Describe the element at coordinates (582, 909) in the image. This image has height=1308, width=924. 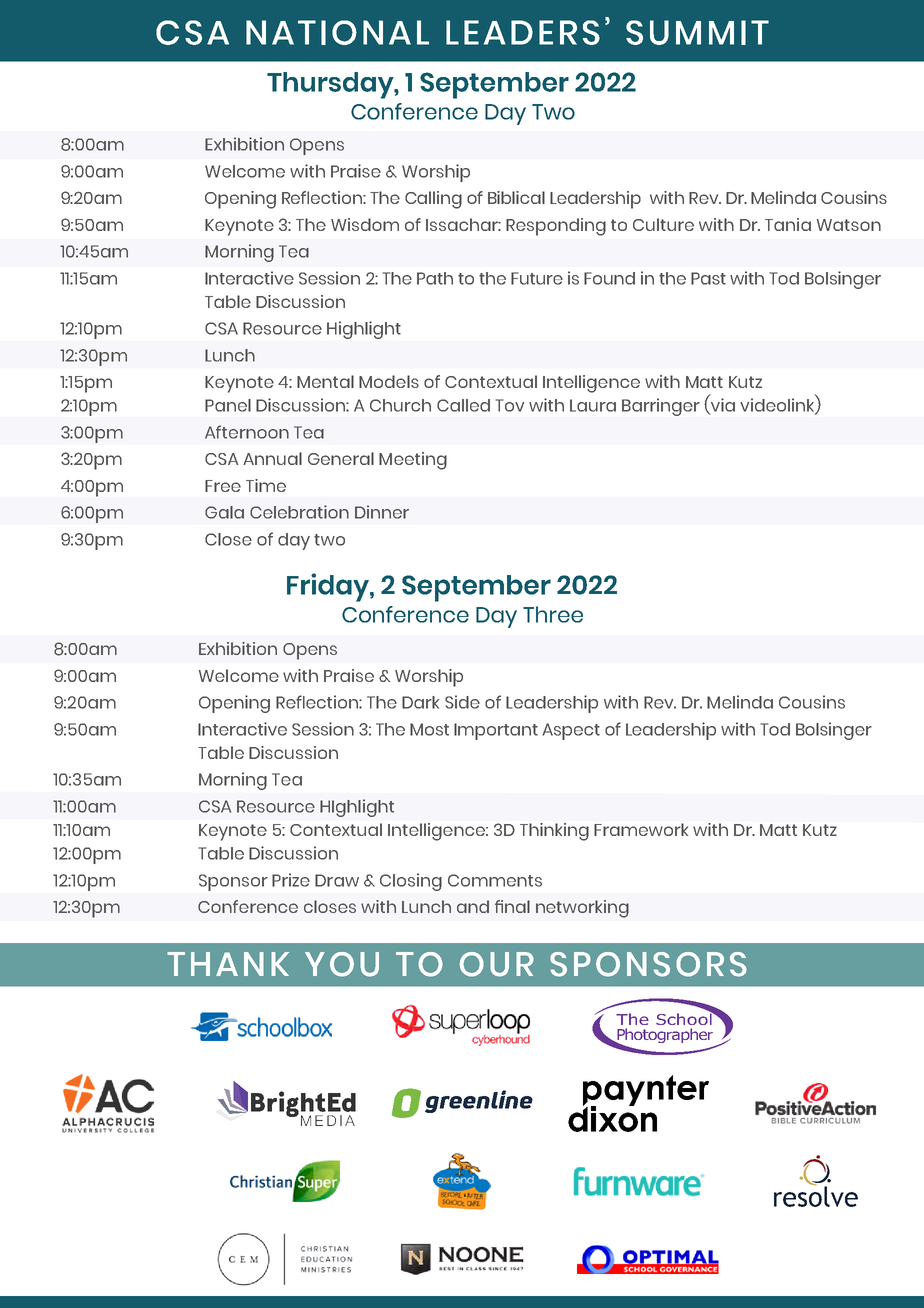
I see `networking` at that location.
